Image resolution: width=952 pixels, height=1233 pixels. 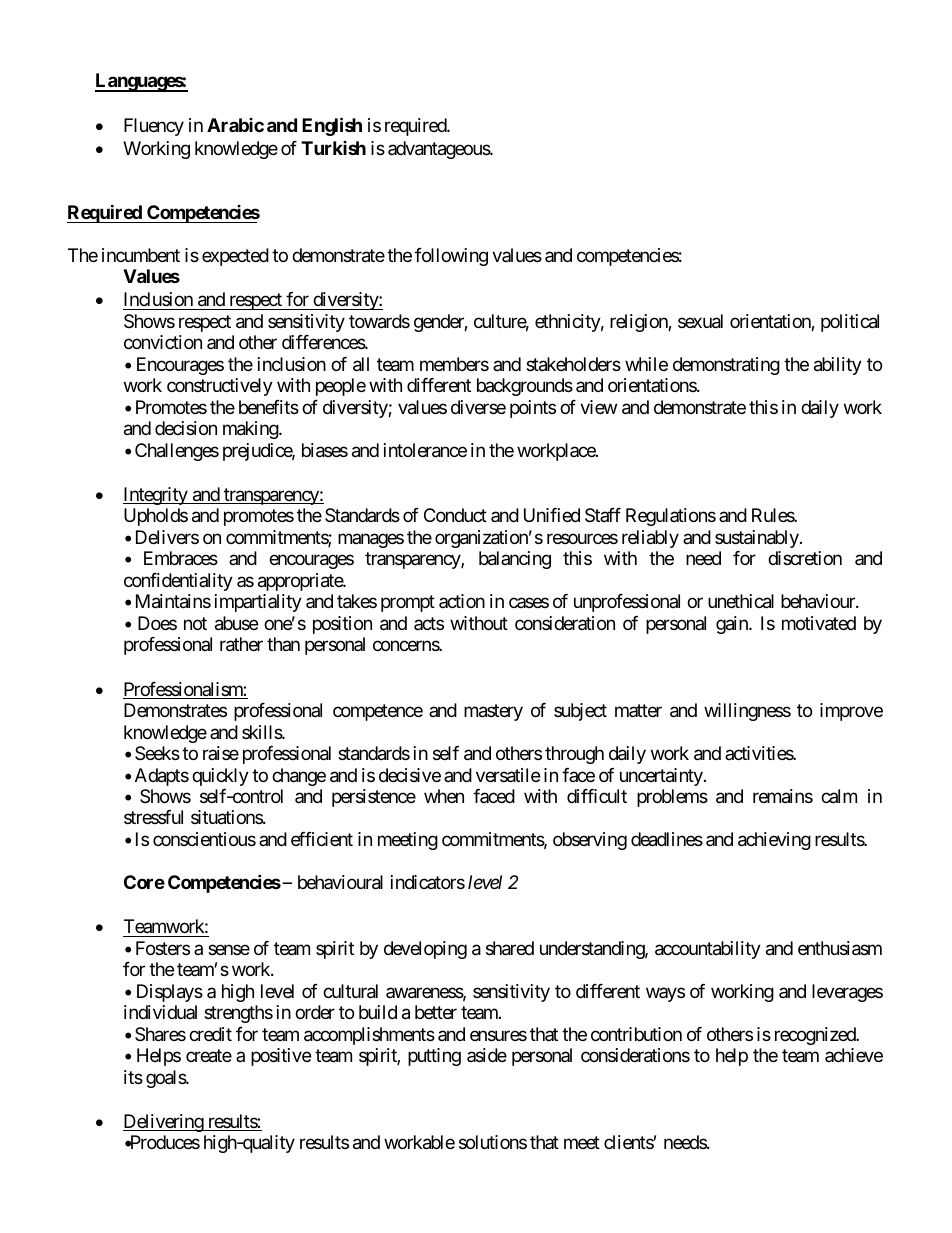 What do you see at coordinates (700, 321) in the image?
I see `sexual` at bounding box center [700, 321].
